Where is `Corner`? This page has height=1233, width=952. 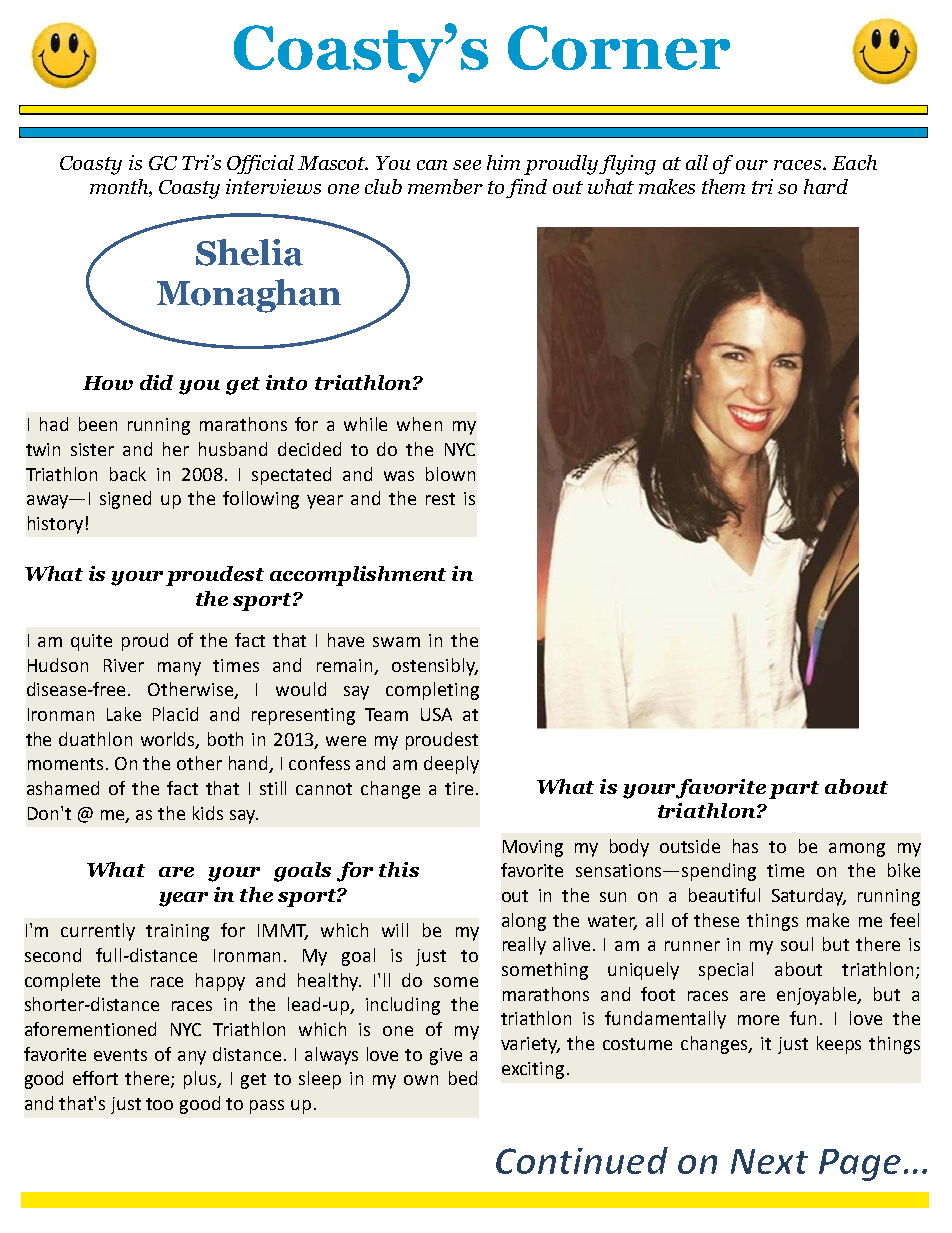
Corner is located at coordinates (619, 47).
